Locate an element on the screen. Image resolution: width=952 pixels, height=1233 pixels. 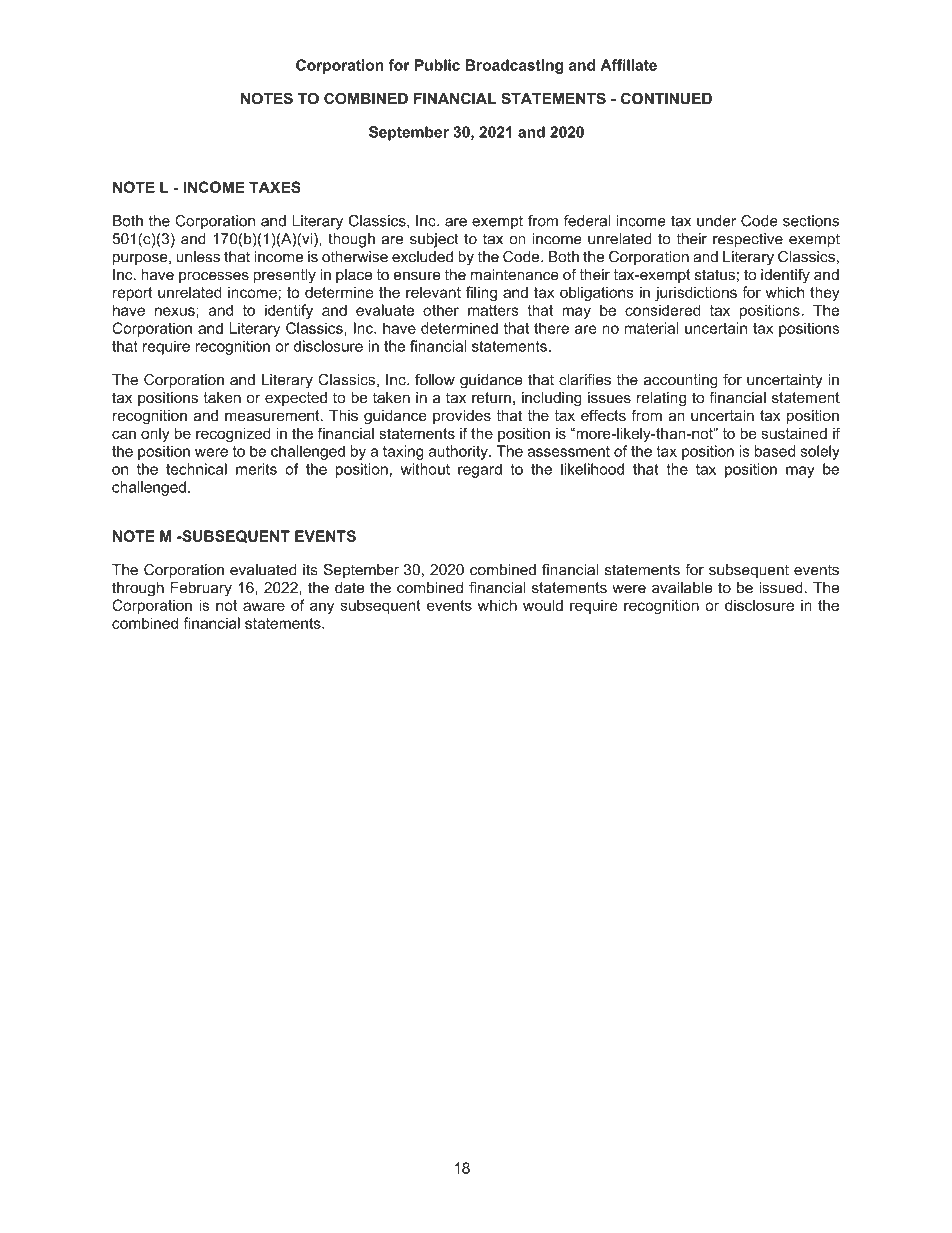
would is located at coordinates (543, 605).
